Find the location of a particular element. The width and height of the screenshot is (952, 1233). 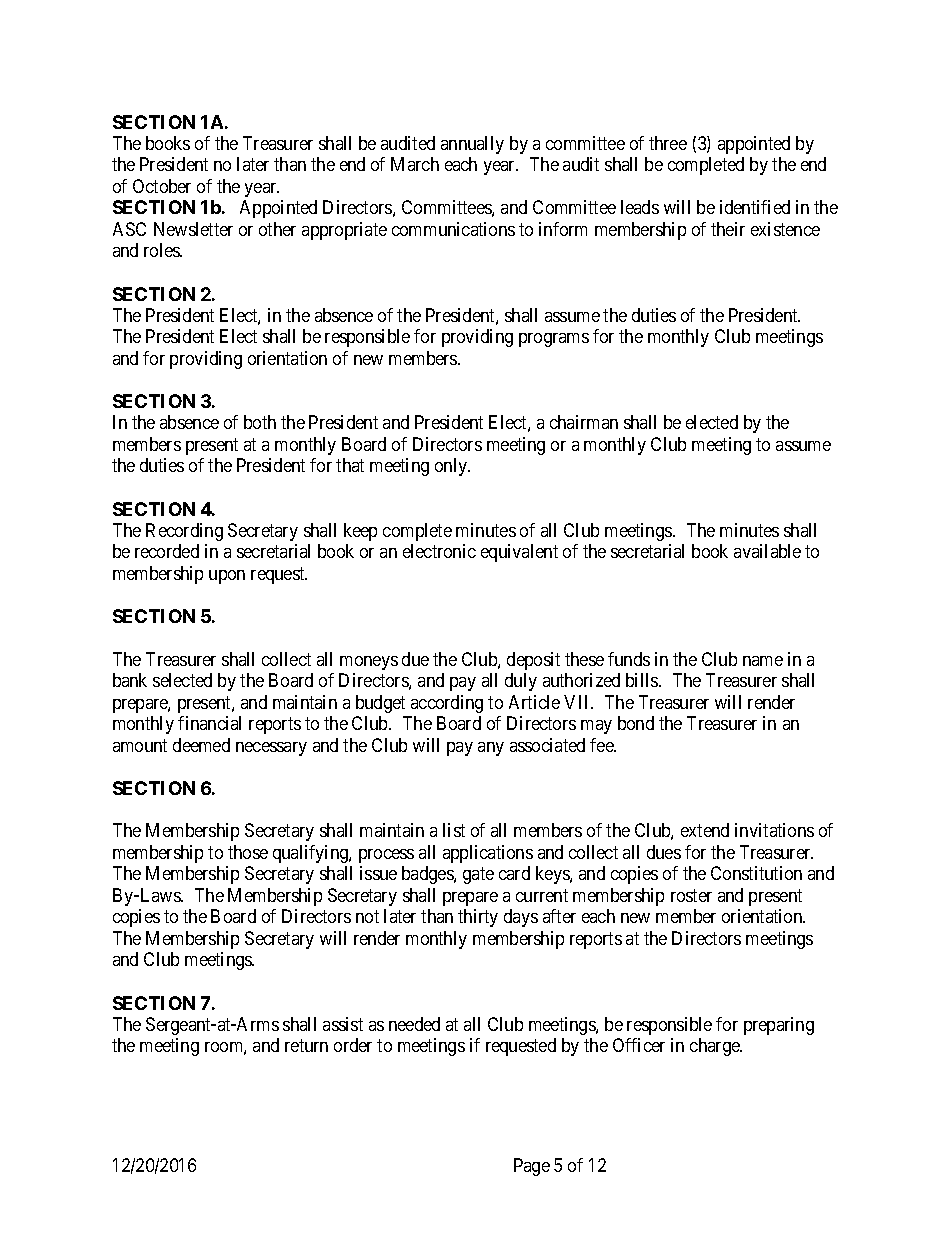

return is located at coordinates (306, 1046).
